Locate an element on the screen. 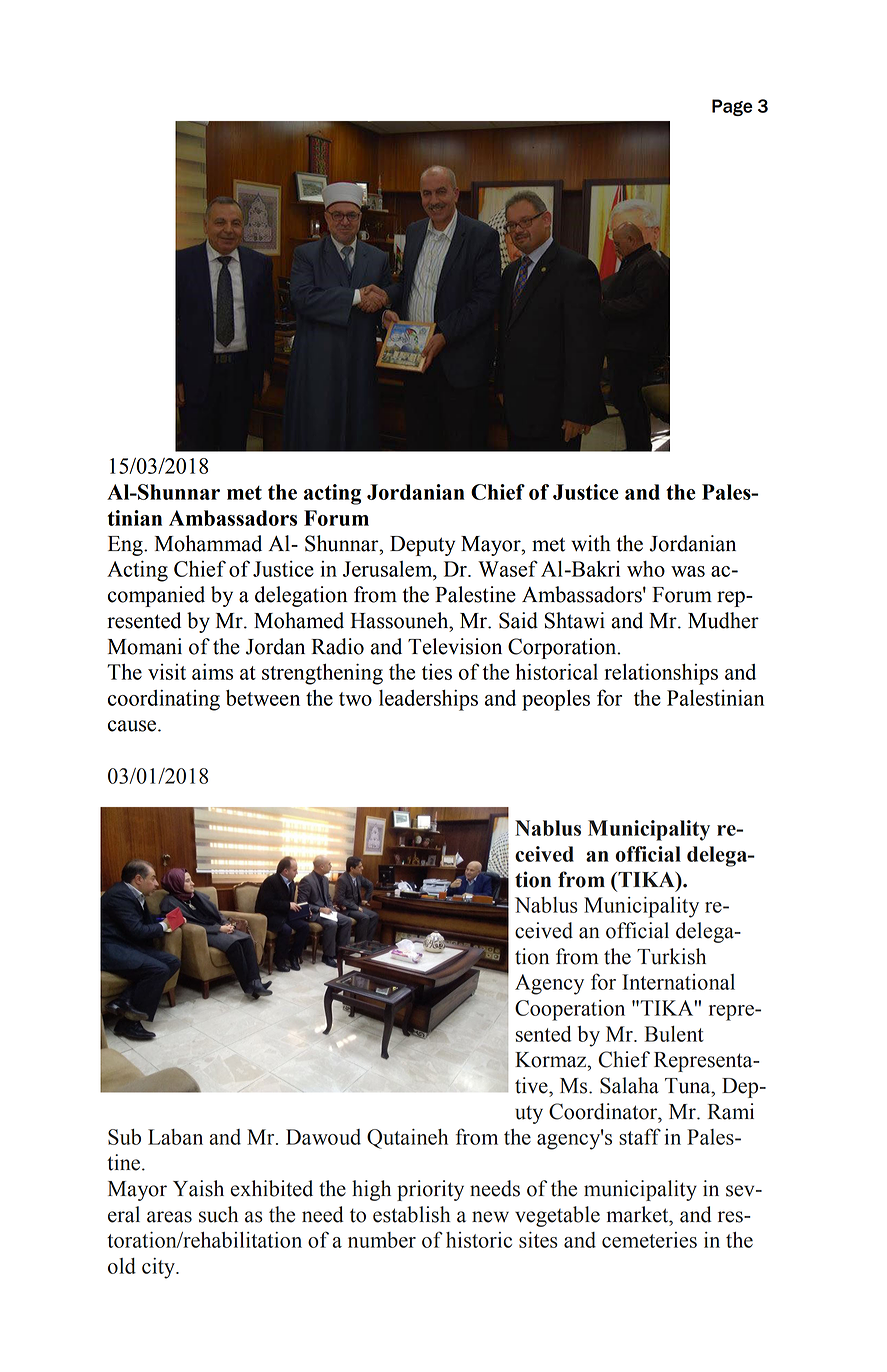  Deputy is located at coordinates (422, 546).
